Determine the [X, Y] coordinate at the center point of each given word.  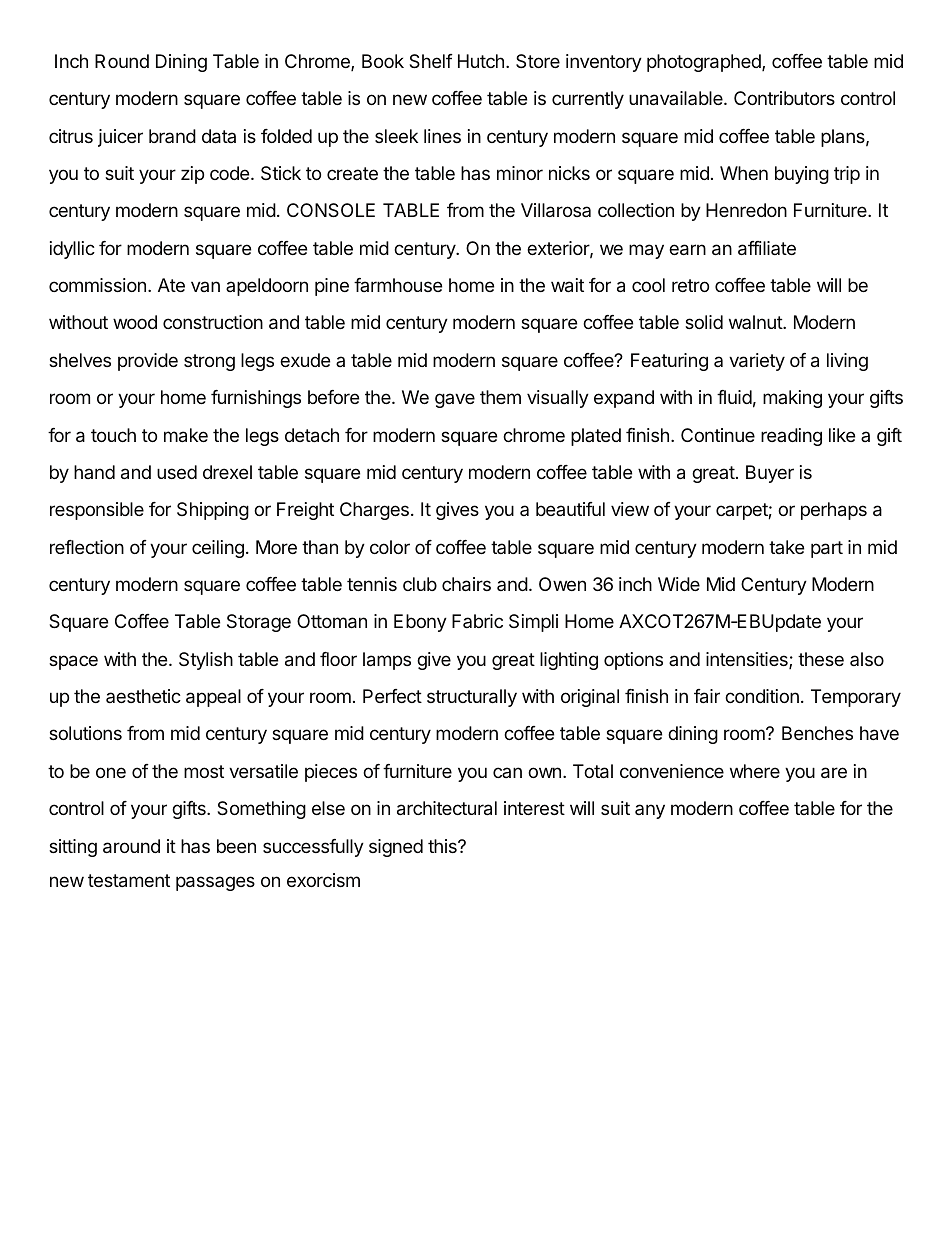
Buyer [770, 474]
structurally [472, 698]
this [443, 846]
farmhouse [398, 285]
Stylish [206, 661]
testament [129, 880]
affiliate [767, 248]
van [205, 286]
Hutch [481, 61]
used [177, 472]
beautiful [570, 509]
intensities [748, 660]
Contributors [784, 98]
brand [172, 136]
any [650, 811]
